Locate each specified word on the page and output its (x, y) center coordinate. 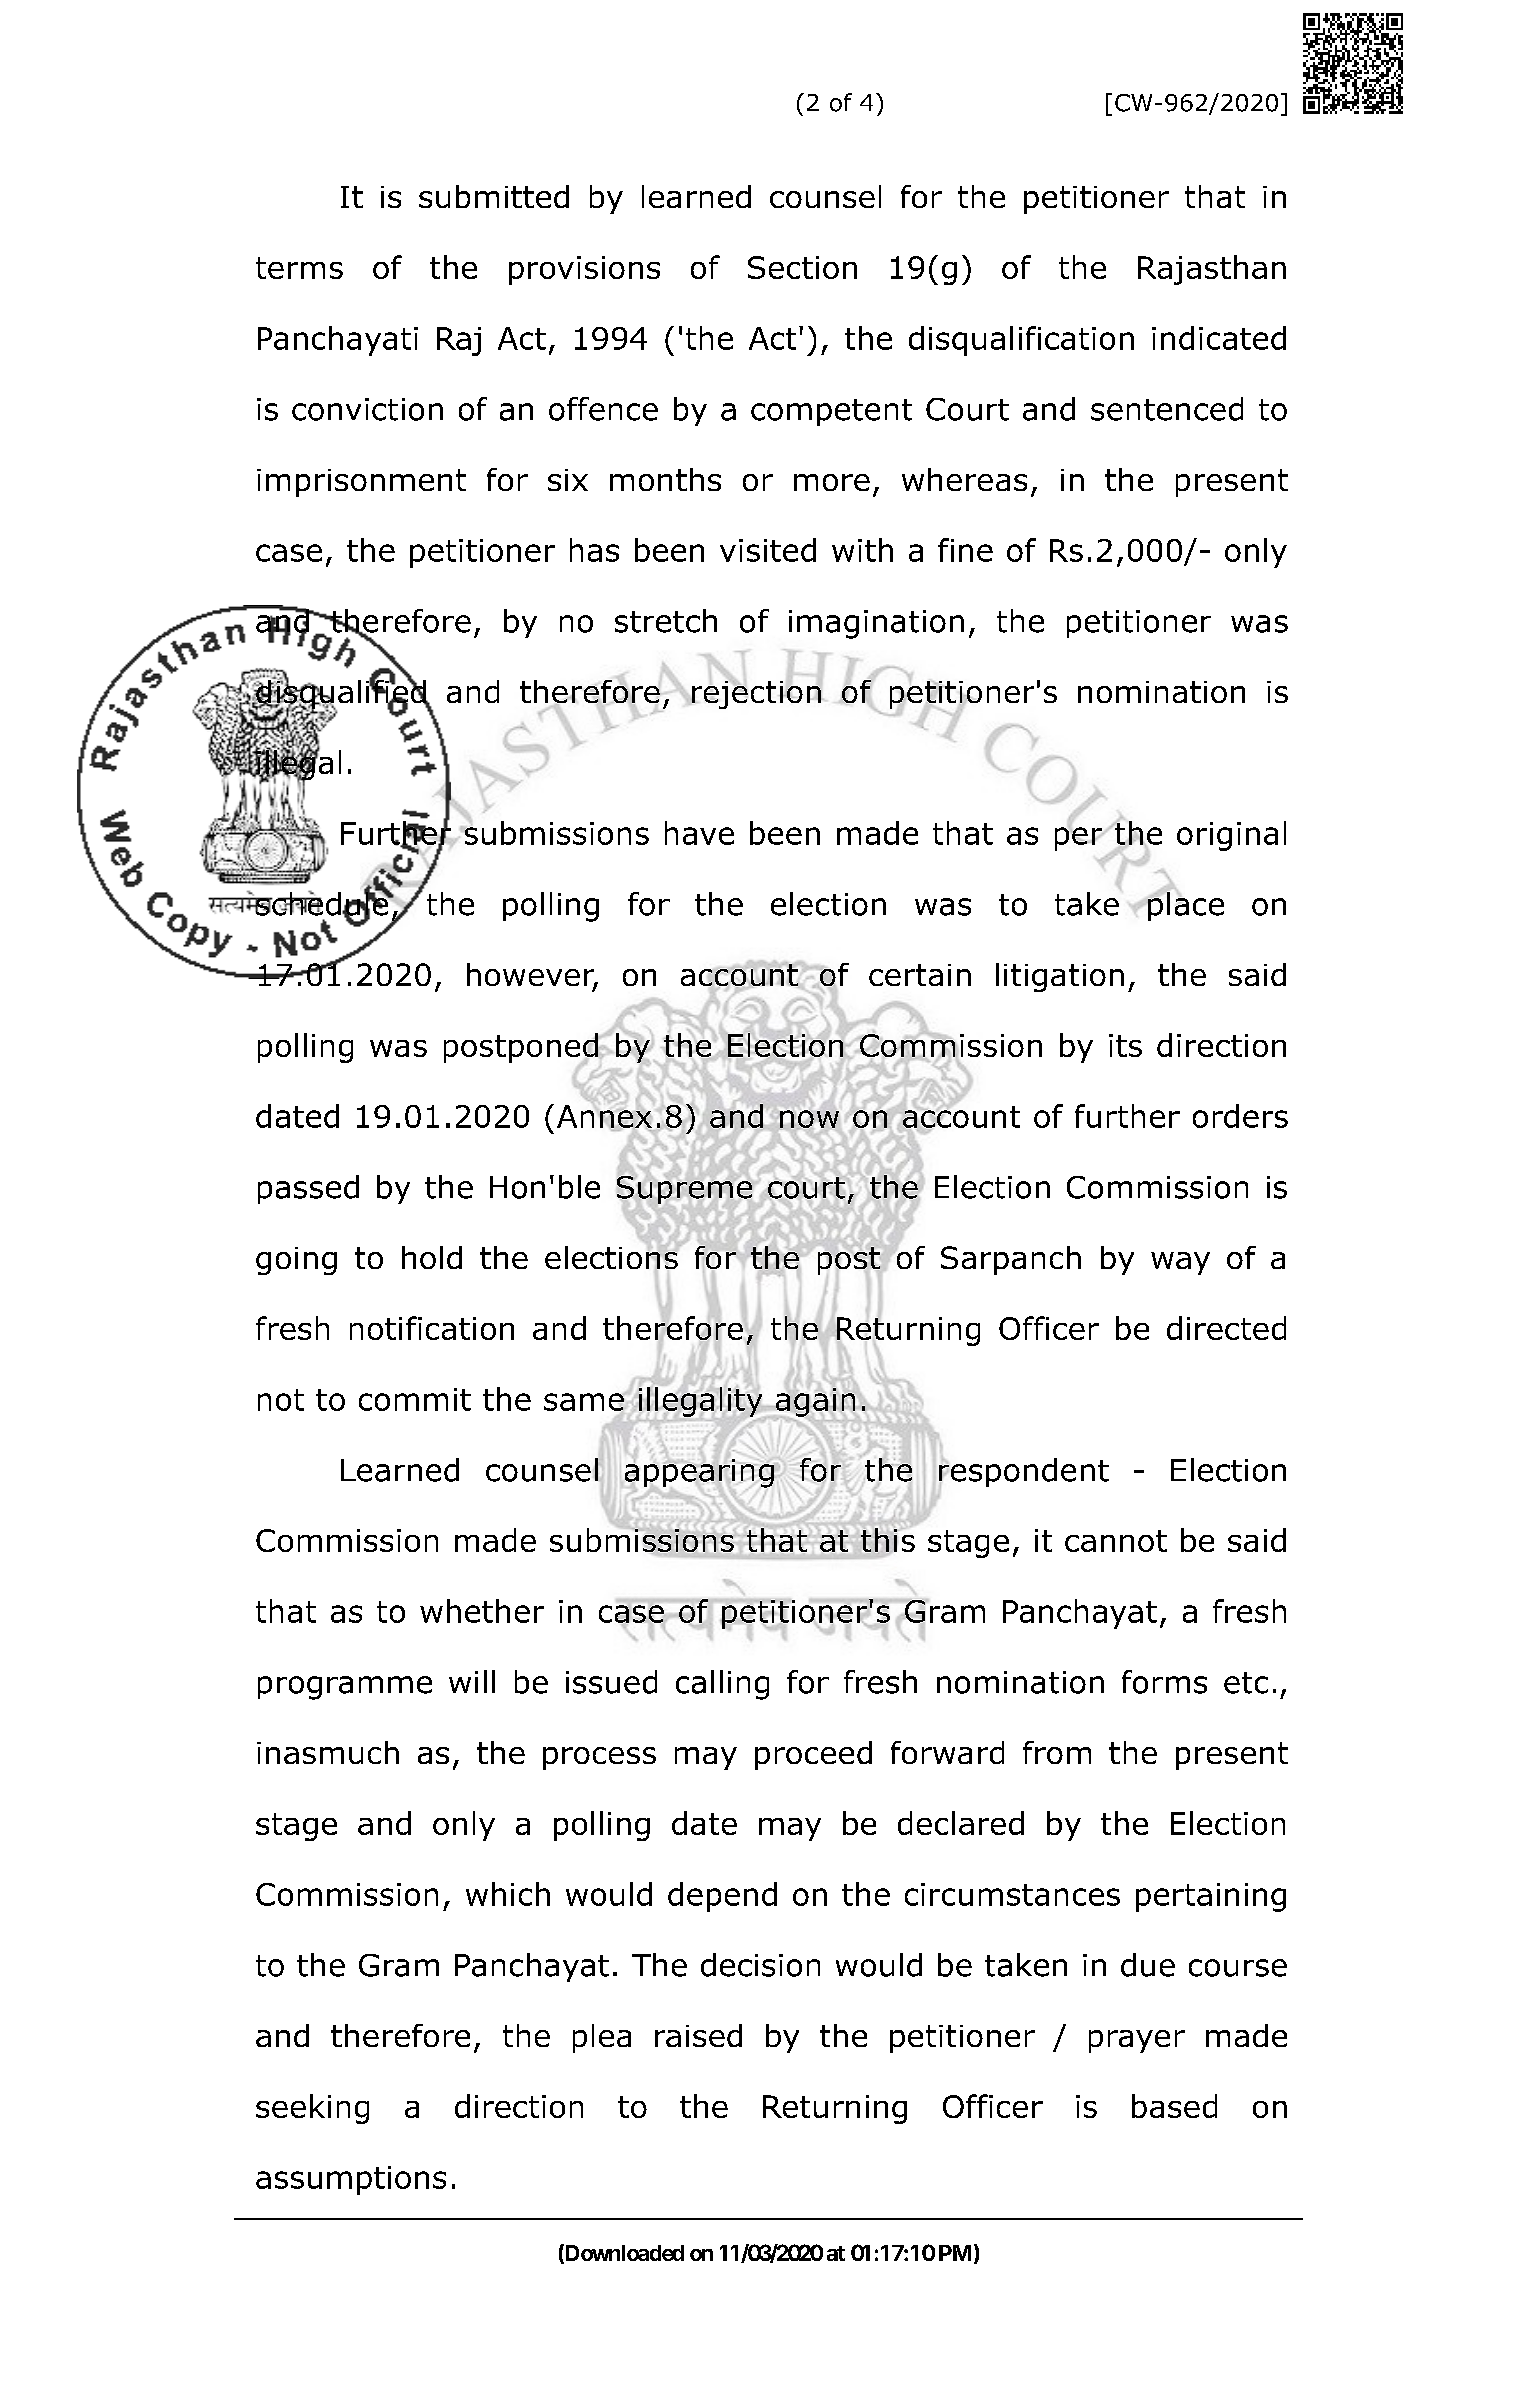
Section (802, 267)
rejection (756, 693)
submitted (494, 196)
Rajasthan (1212, 270)
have (699, 833)
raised (698, 2035)
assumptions (351, 2180)
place (1185, 905)
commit (415, 1399)
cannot (1116, 1541)
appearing (699, 1473)
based (1174, 2106)
